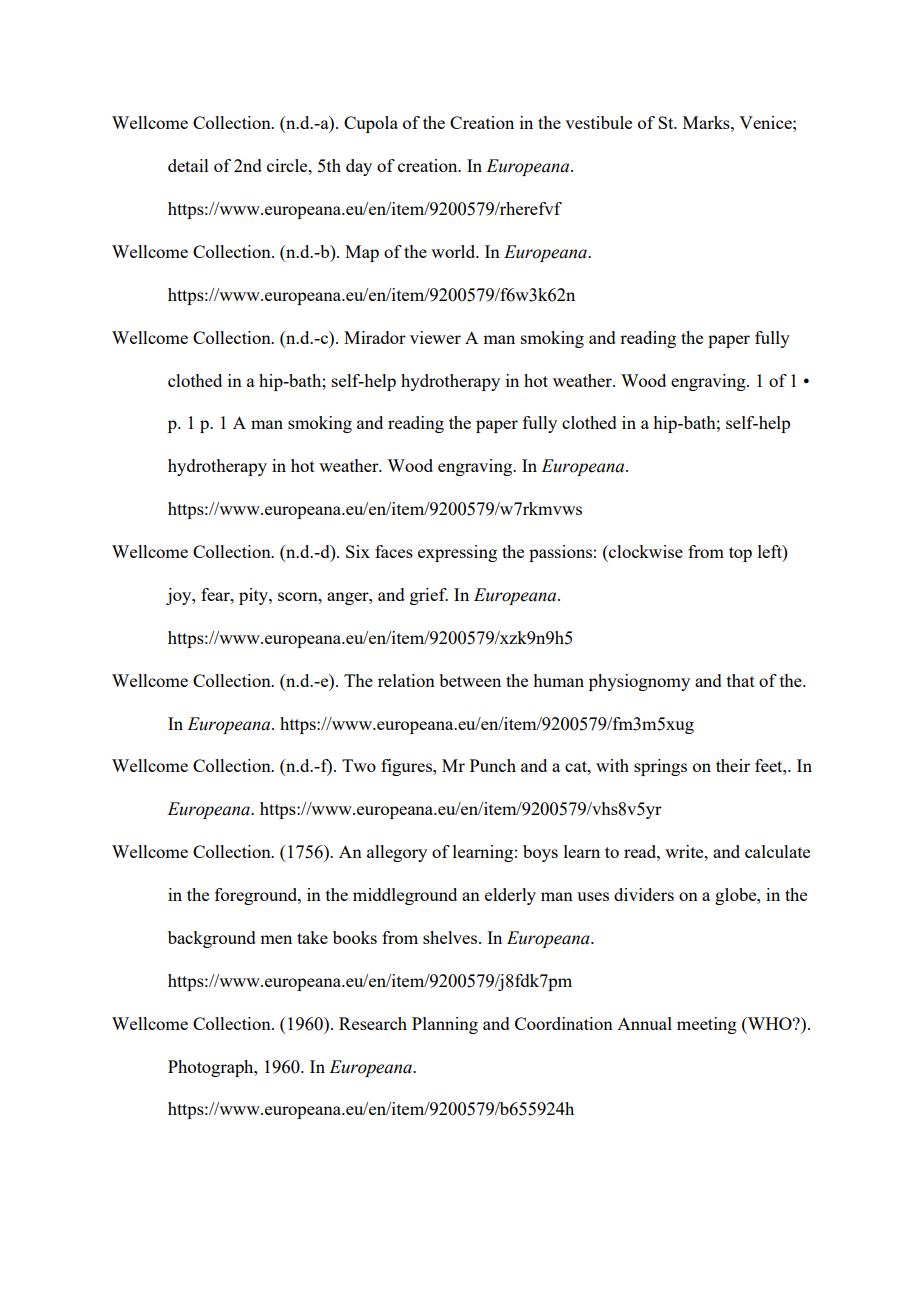 The width and height of the screenshot is (924, 1308). Describe the element at coordinates (740, 554) in the screenshot. I see `top` at that location.
